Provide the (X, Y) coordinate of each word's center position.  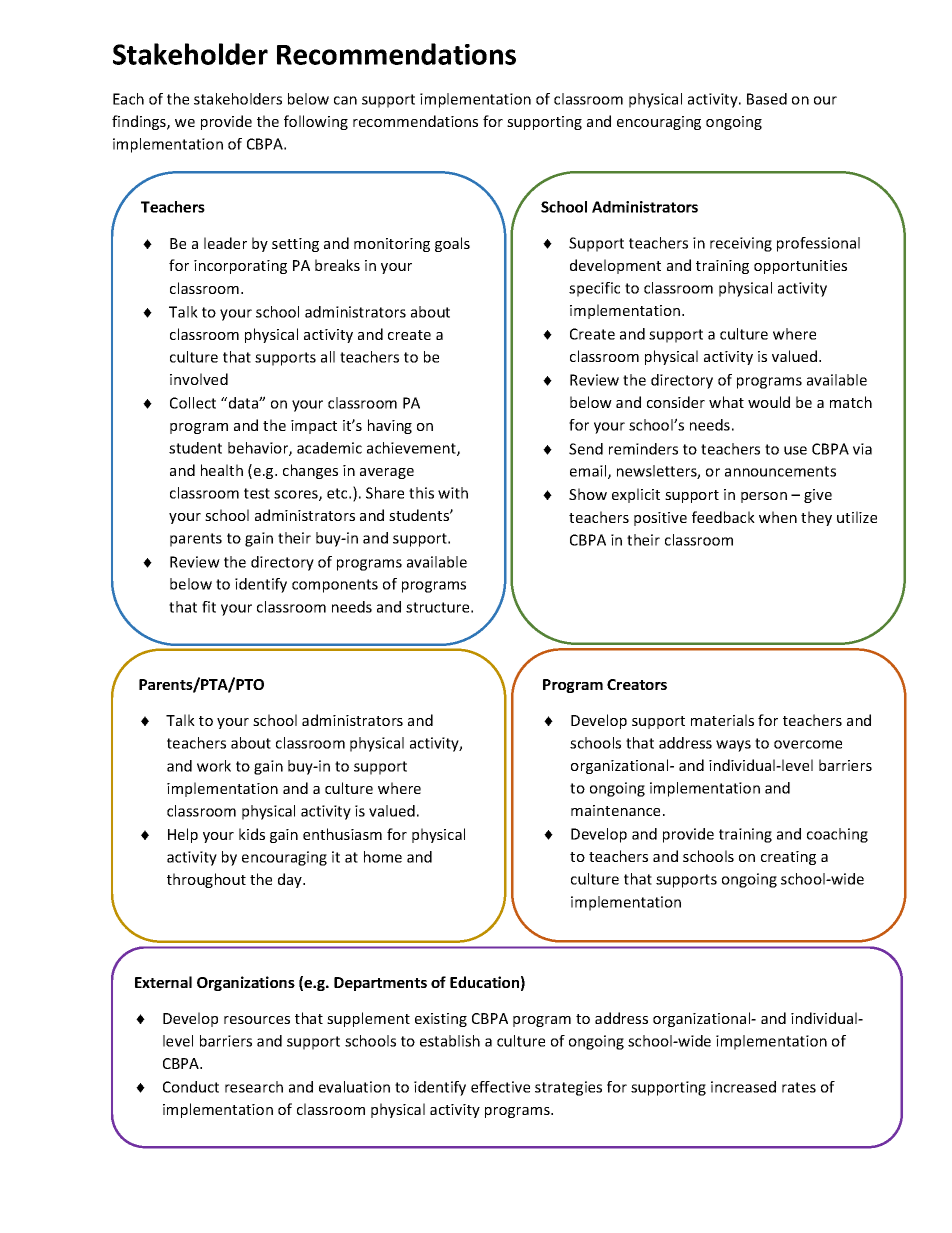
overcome (808, 744)
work (214, 766)
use (795, 450)
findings (140, 122)
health (222, 470)
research (254, 1087)
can (345, 100)
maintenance (615, 810)
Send (586, 449)
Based (767, 99)
